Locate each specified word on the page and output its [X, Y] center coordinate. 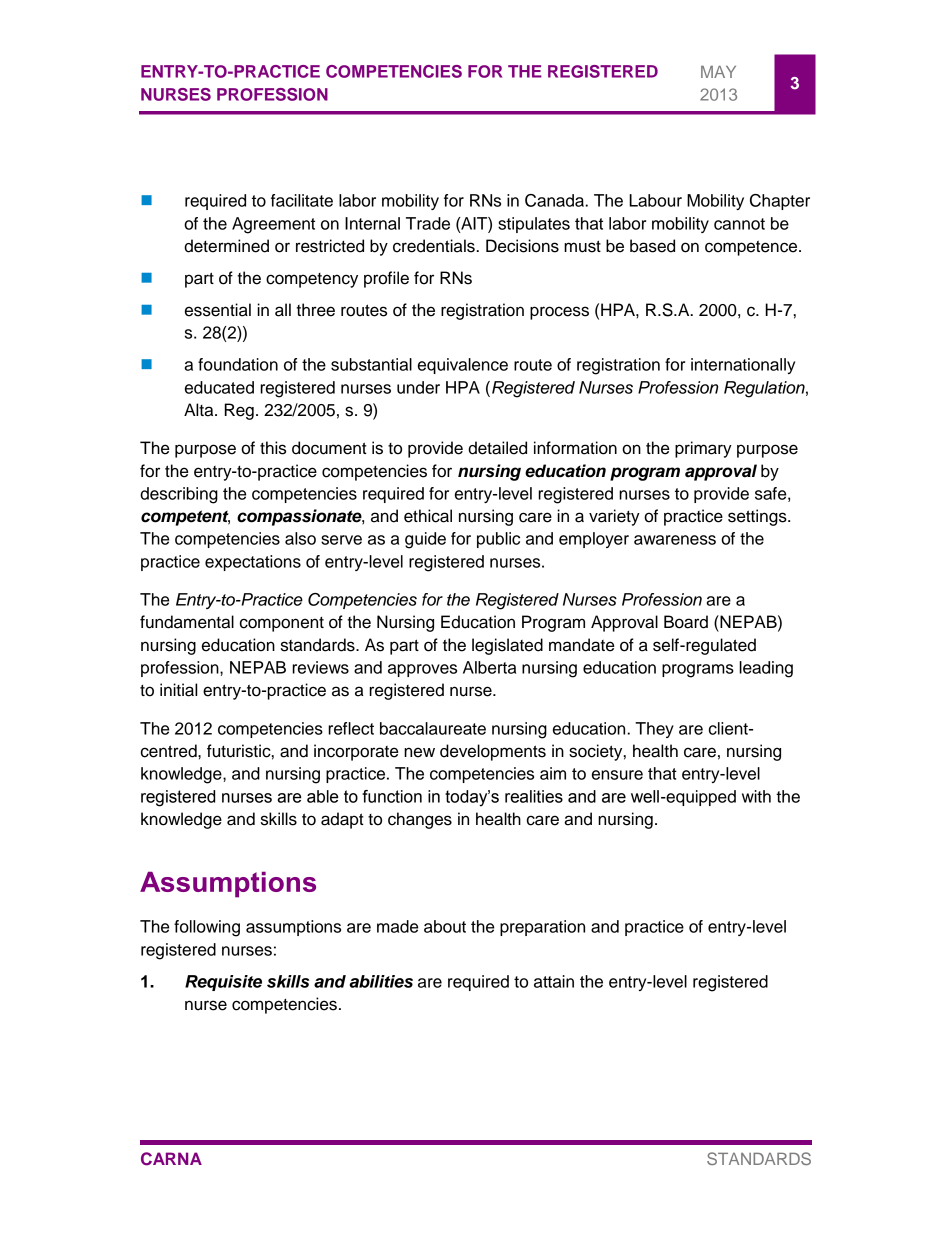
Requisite [223, 983]
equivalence [463, 366]
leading [766, 669]
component [282, 624]
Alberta [489, 667]
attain [554, 981]
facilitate [302, 200]
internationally [743, 366]
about [445, 926]
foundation [238, 364]
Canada [555, 200]
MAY [718, 72]
